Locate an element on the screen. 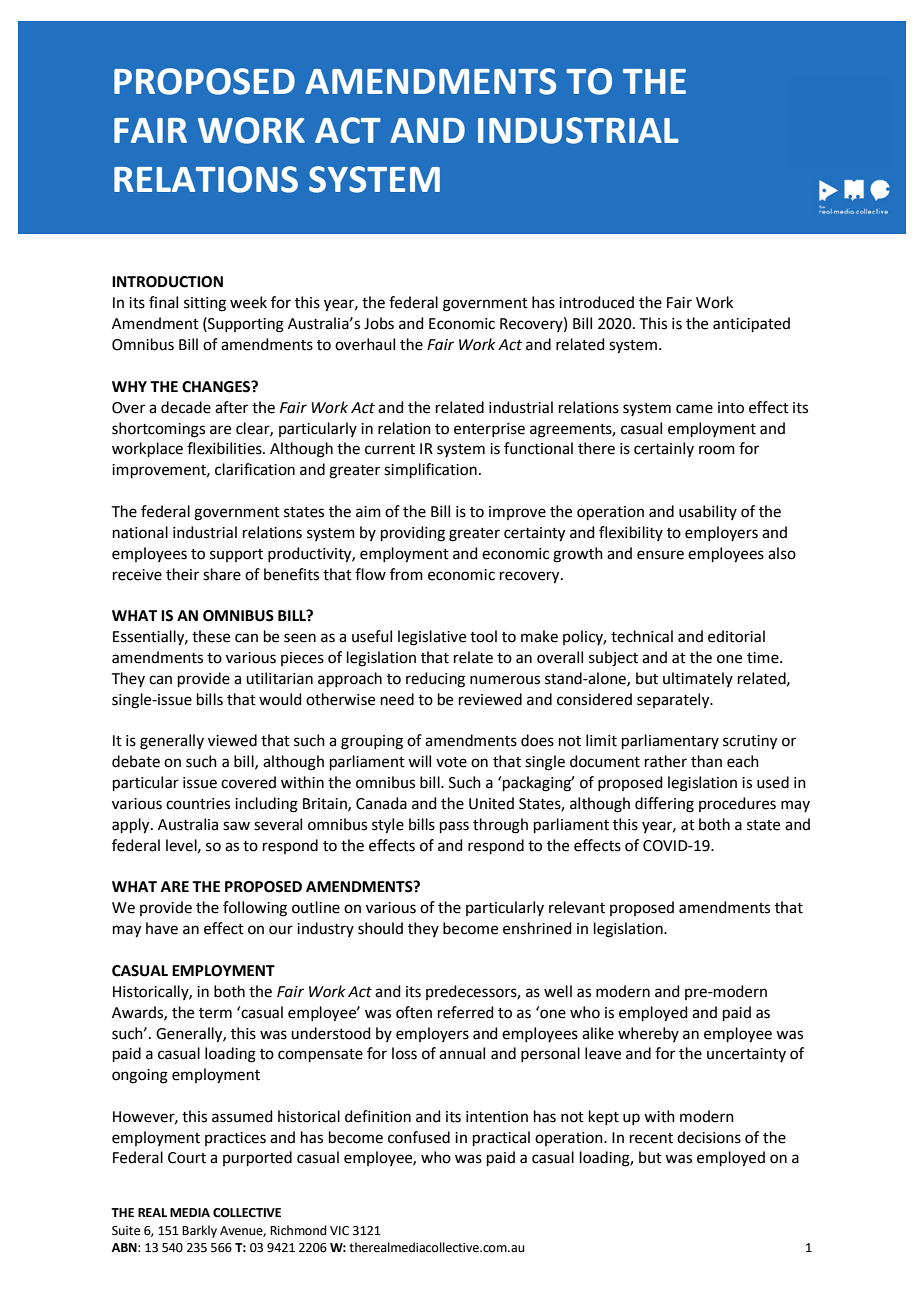 The image size is (924, 1308). following is located at coordinates (255, 909).
